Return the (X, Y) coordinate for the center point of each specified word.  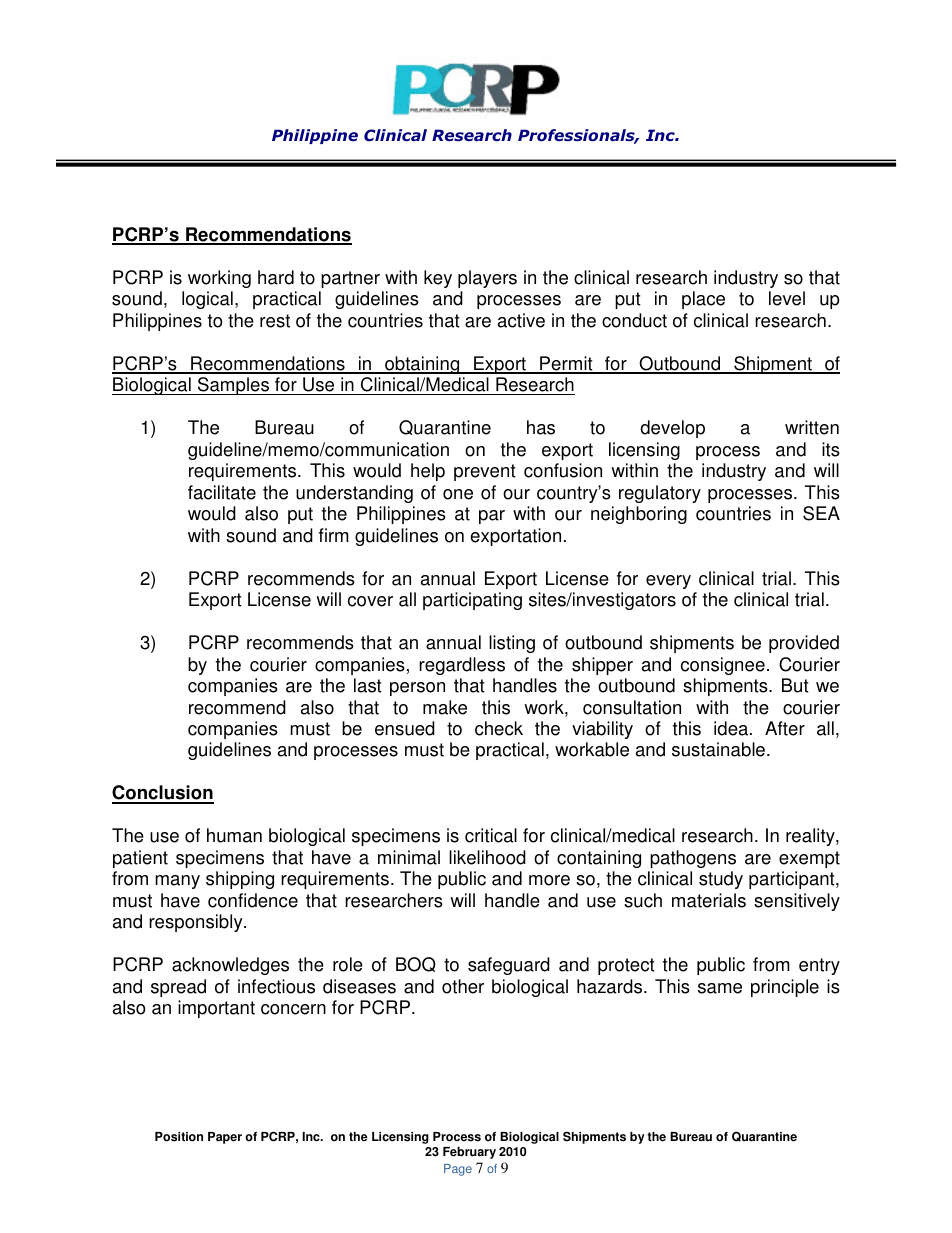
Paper (225, 1138)
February (469, 1153)
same (720, 988)
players (487, 279)
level (787, 298)
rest (275, 321)
